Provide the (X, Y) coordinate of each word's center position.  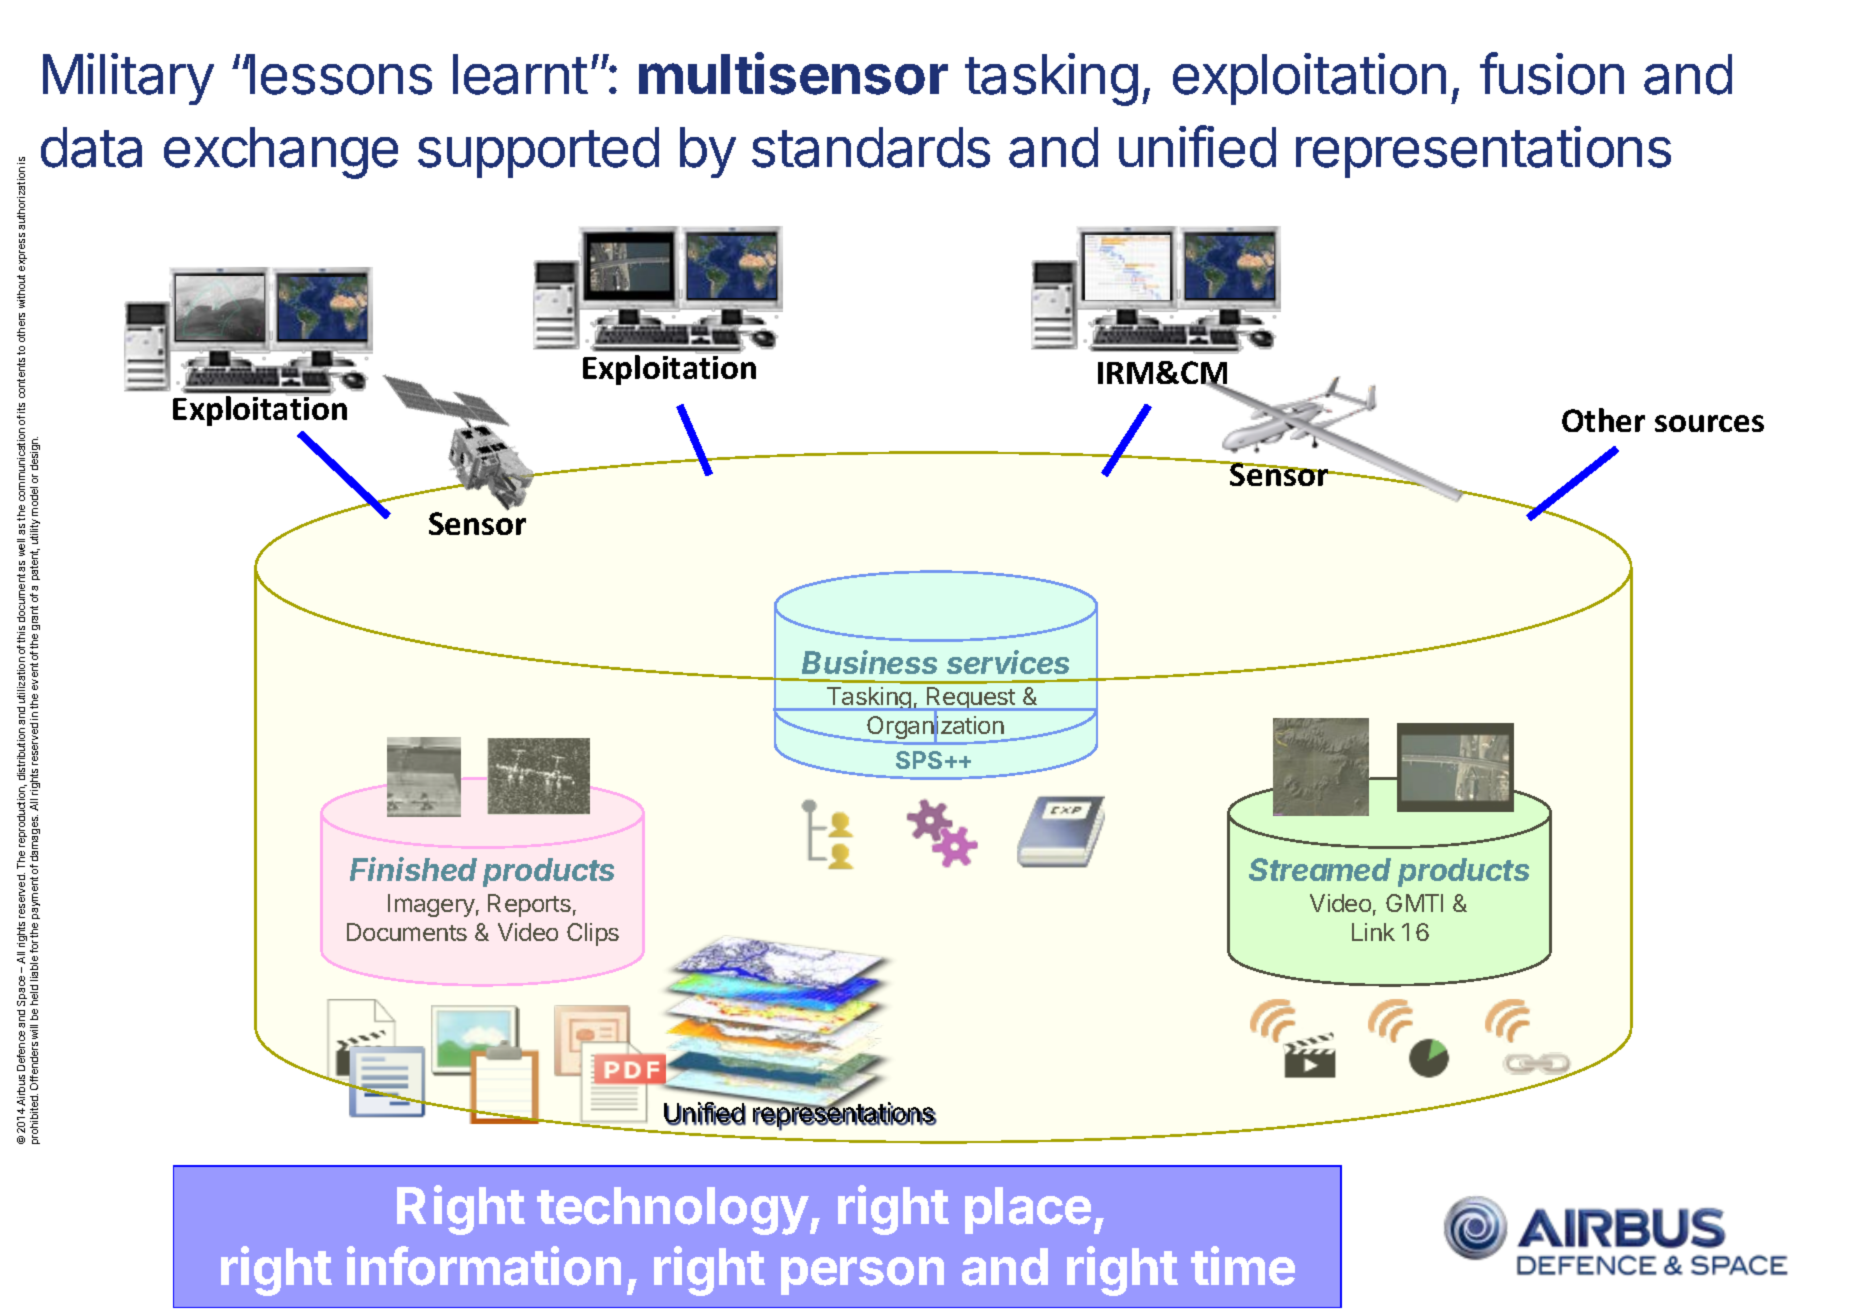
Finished (413, 869)
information (484, 1266)
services (1008, 662)
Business (869, 662)
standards (871, 147)
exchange (281, 153)
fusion (1552, 73)
